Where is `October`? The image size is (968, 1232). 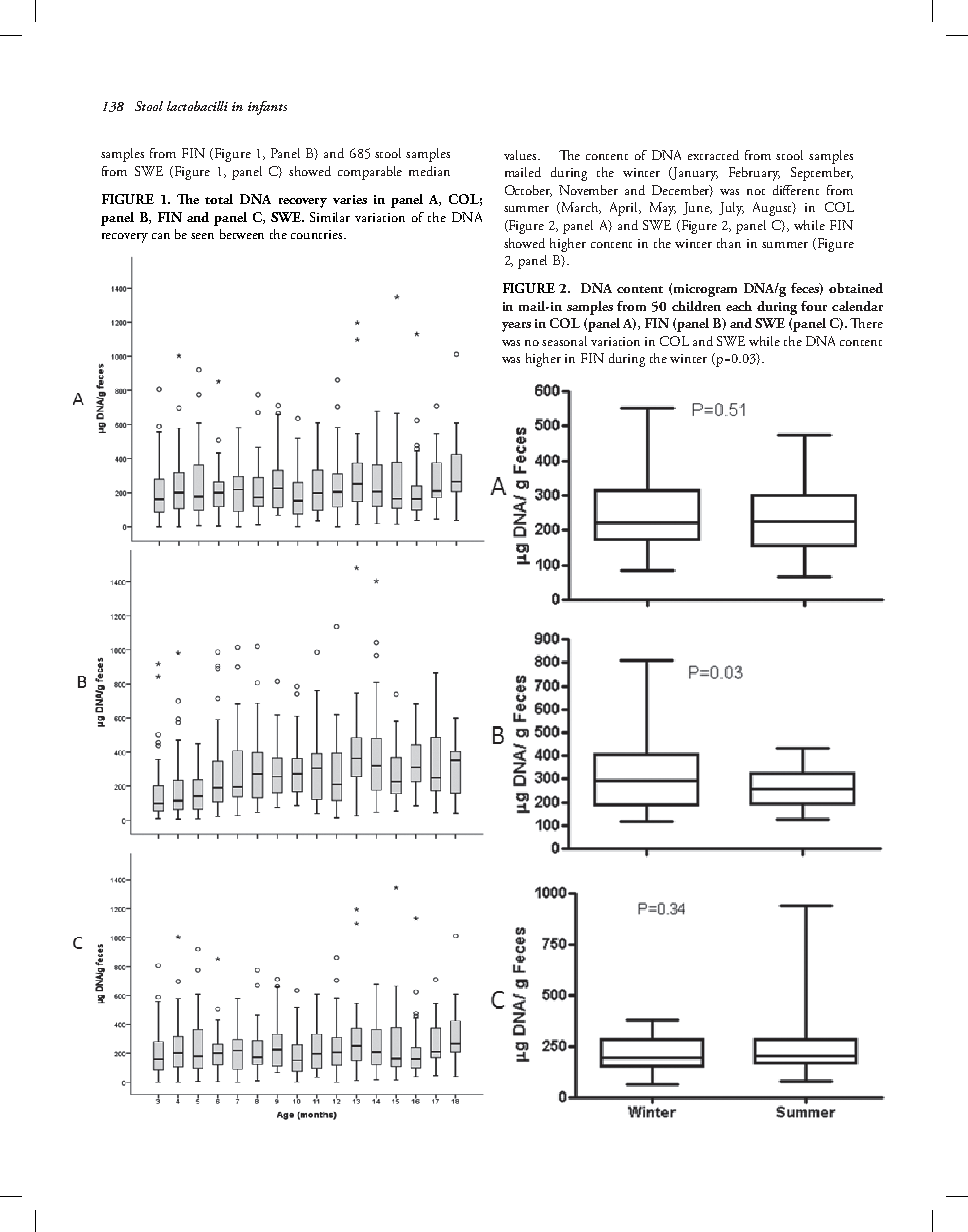 October is located at coordinates (528, 191).
